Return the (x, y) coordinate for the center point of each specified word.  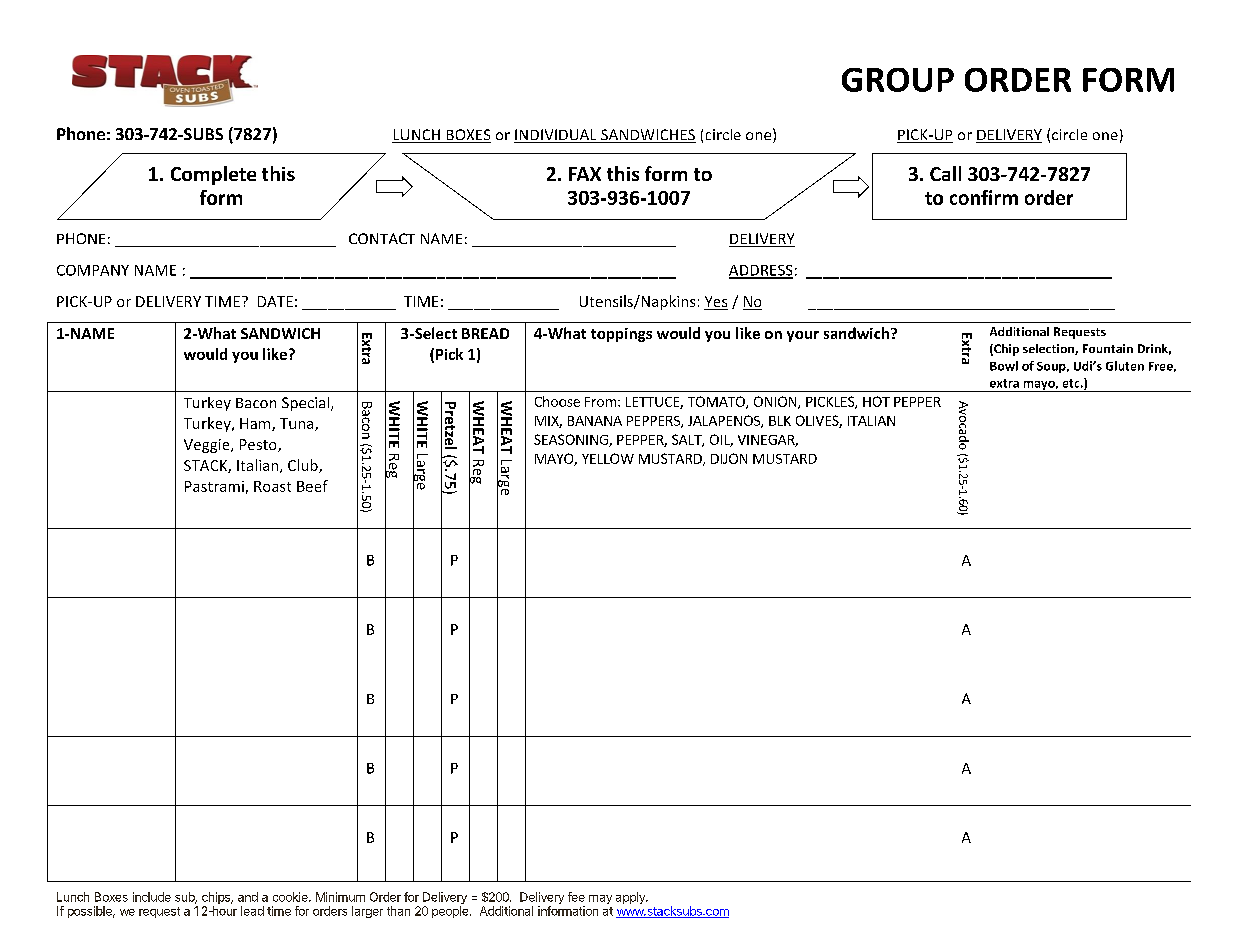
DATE (275, 301)
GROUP (898, 80)
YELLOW (608, 458)
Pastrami (214, 486)
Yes (716, 303)
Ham (256, 424)
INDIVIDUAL (556, 136)
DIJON (729, 458)
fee (576, 897)
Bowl (1004, 366)
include (152, 897)
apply (631, 898)
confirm (984, 197)
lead (252, 911)
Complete (213, 175)
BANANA (595, 421)
